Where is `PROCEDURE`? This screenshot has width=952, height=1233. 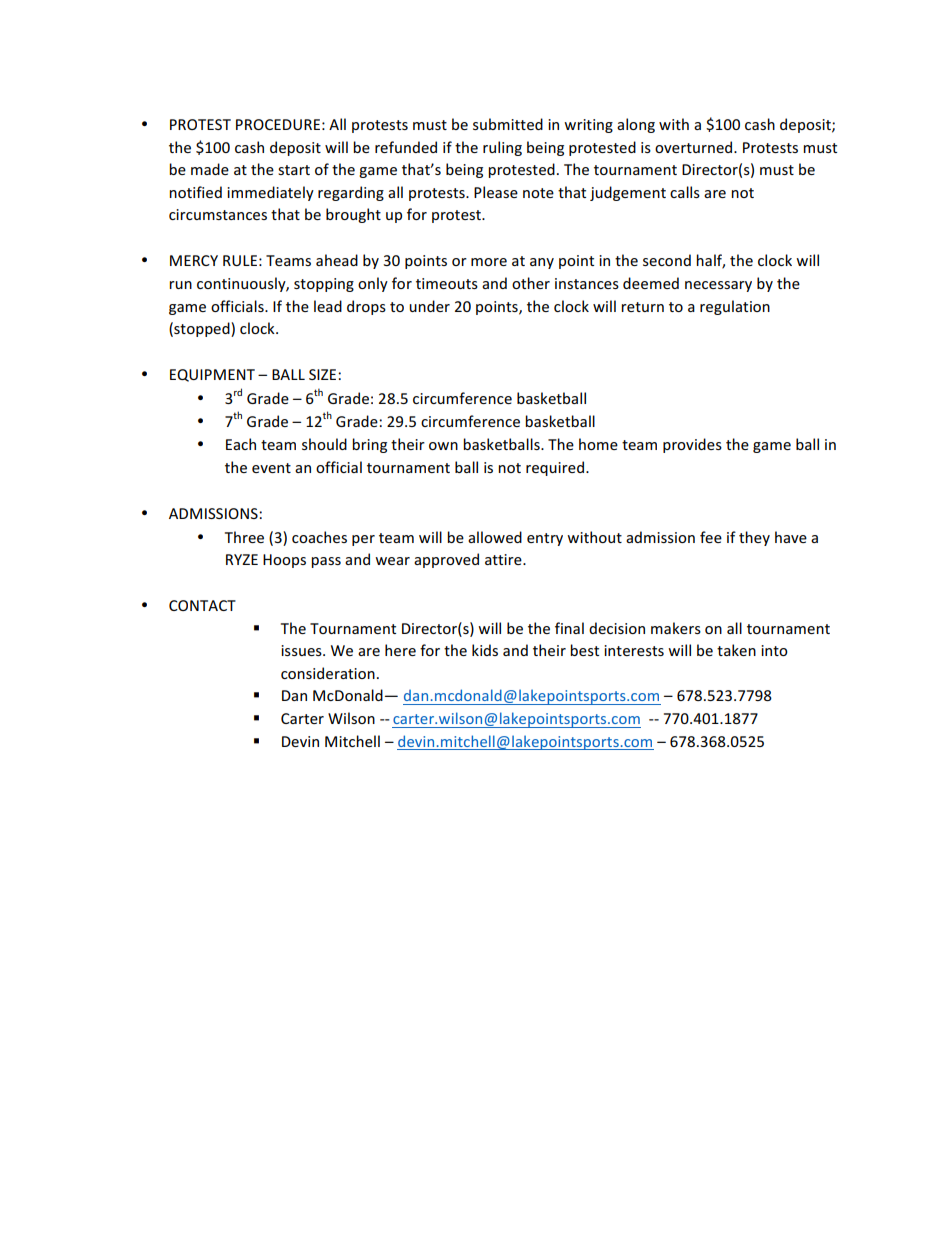
PROCEDURE is located at coordinates (278, 124).
